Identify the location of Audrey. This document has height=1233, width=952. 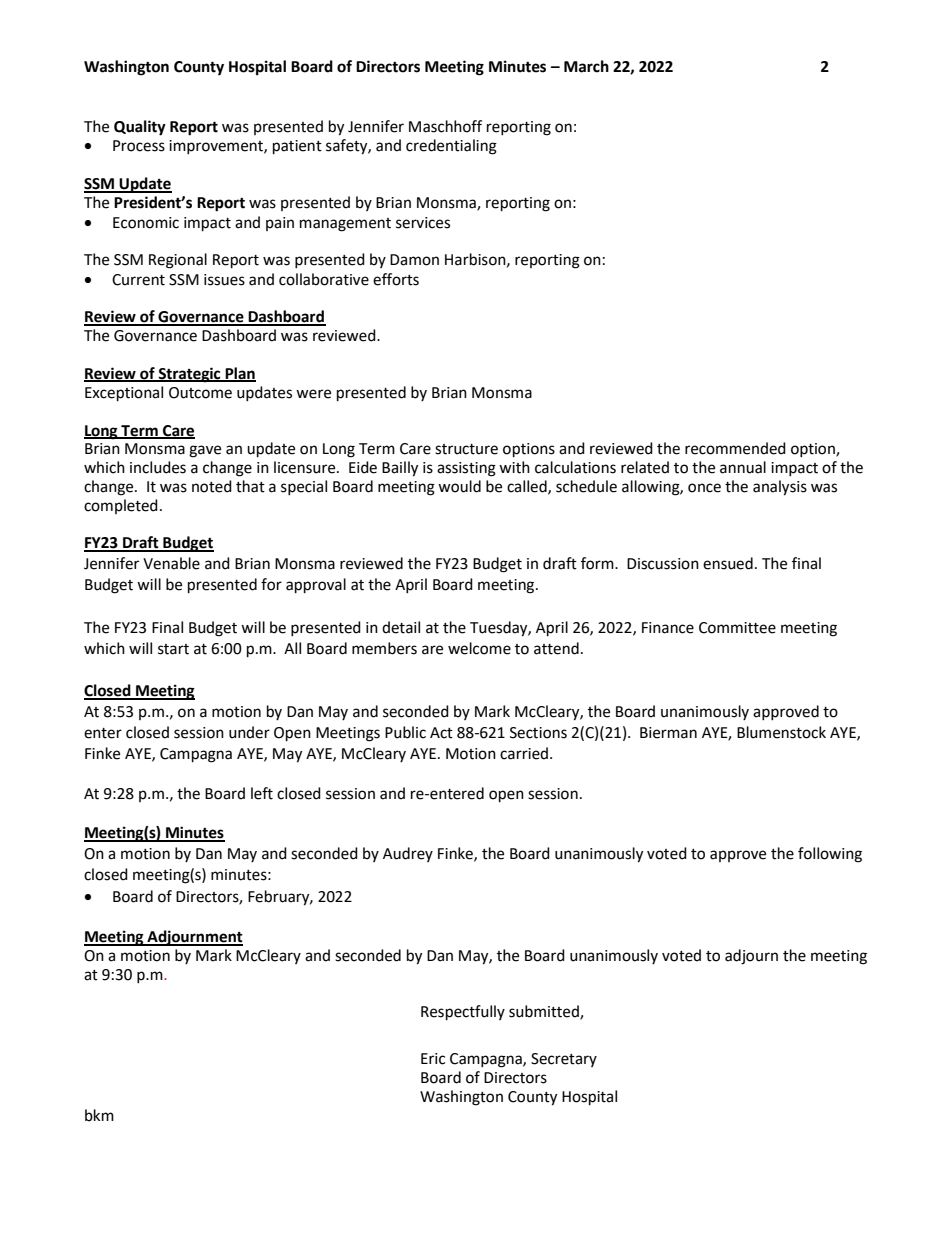
(408, 854).
